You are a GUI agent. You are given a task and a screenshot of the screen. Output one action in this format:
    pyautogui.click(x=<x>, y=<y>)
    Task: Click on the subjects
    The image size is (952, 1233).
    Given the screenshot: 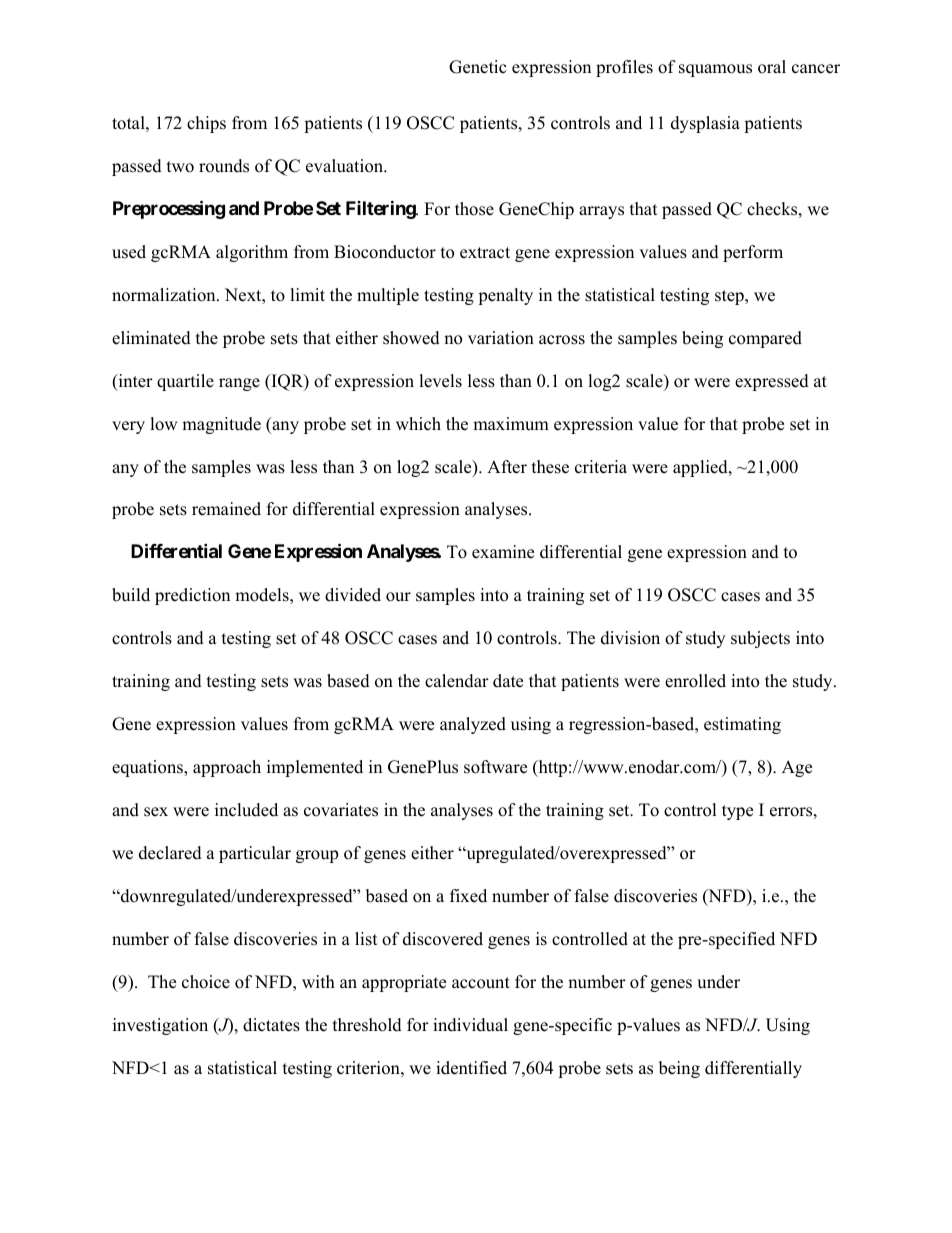 What is the action you would take?
    pyautogui.click(x=760, y=639)
